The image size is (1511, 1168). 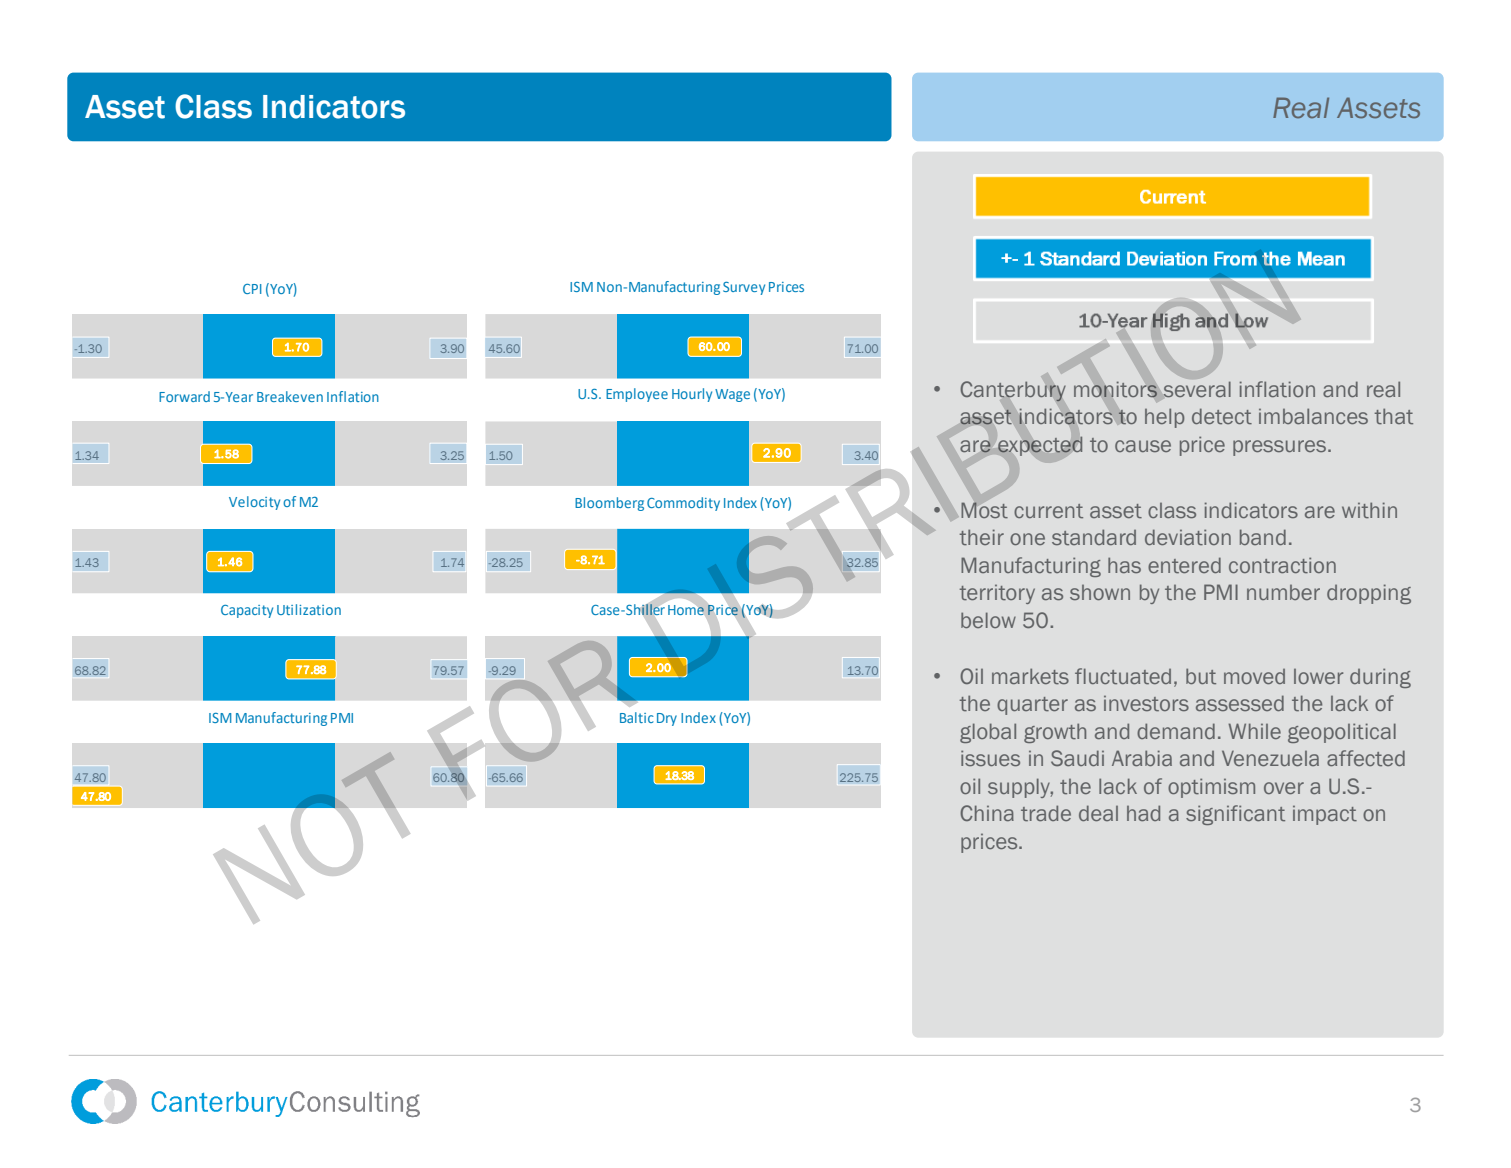 I want to click on Survey, so click(x=744, y=288).
